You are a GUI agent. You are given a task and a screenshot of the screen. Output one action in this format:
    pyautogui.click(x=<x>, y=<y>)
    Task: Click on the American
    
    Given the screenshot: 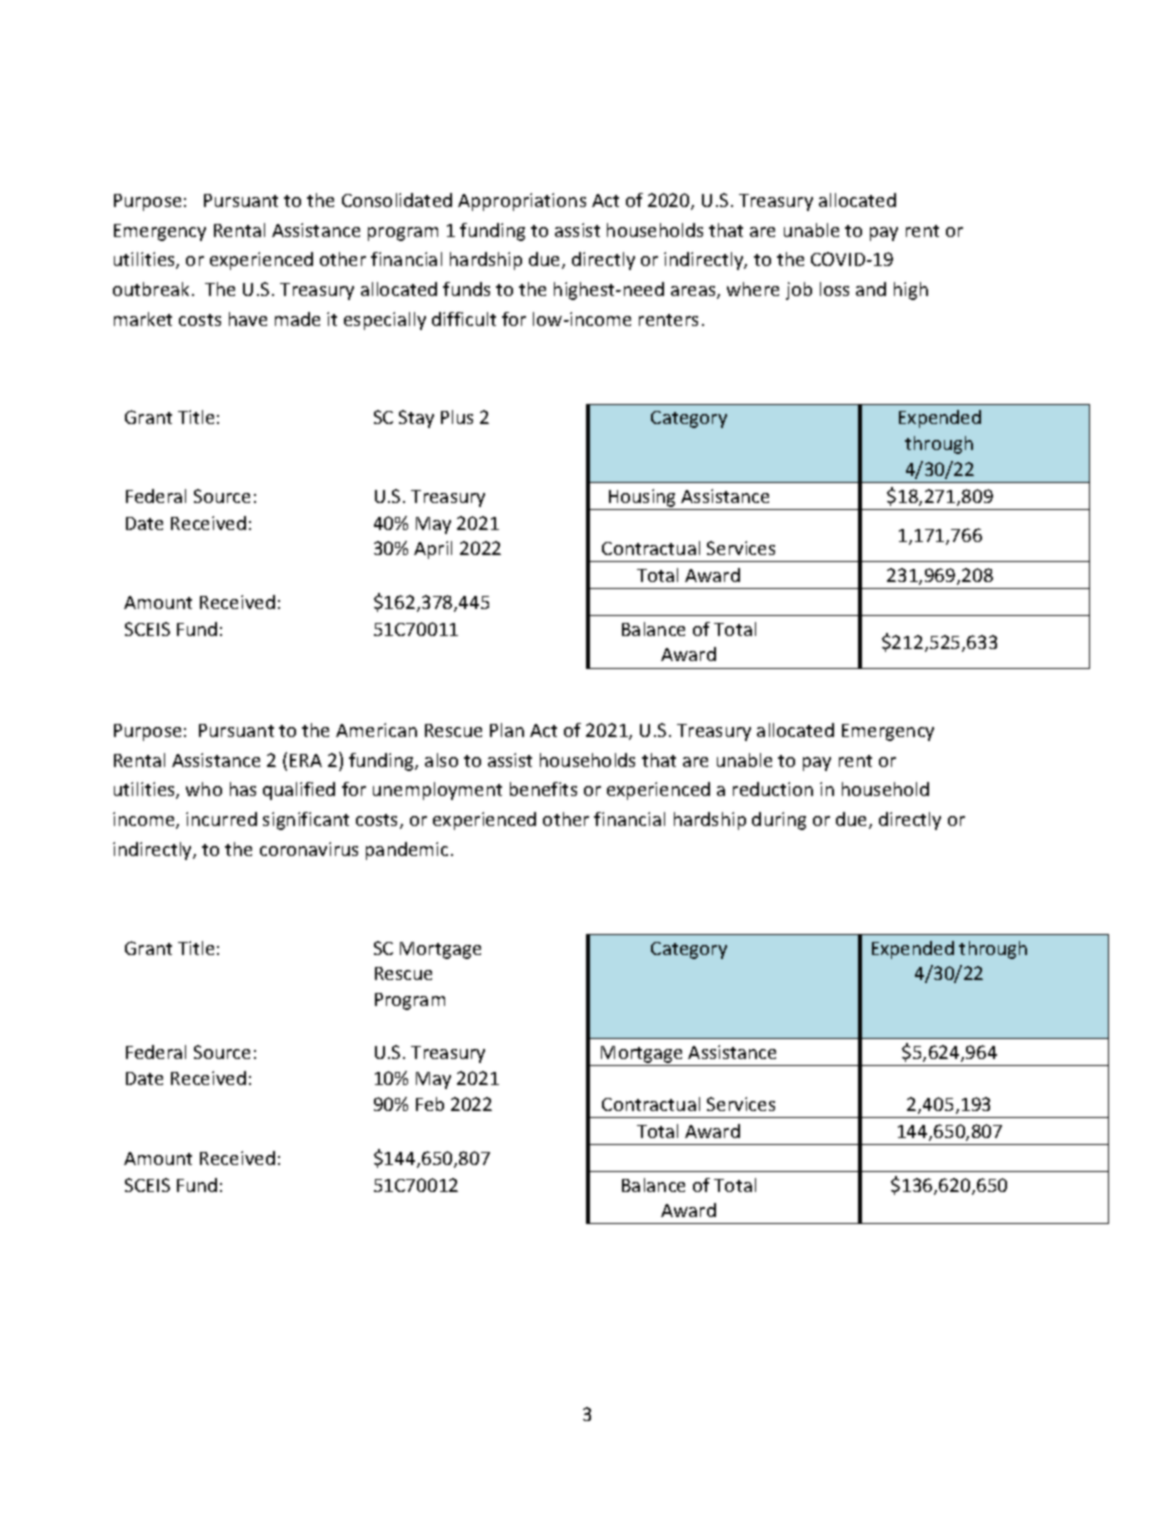 What is the action you would take?
    pyautogui.click(x=376, y=730)
